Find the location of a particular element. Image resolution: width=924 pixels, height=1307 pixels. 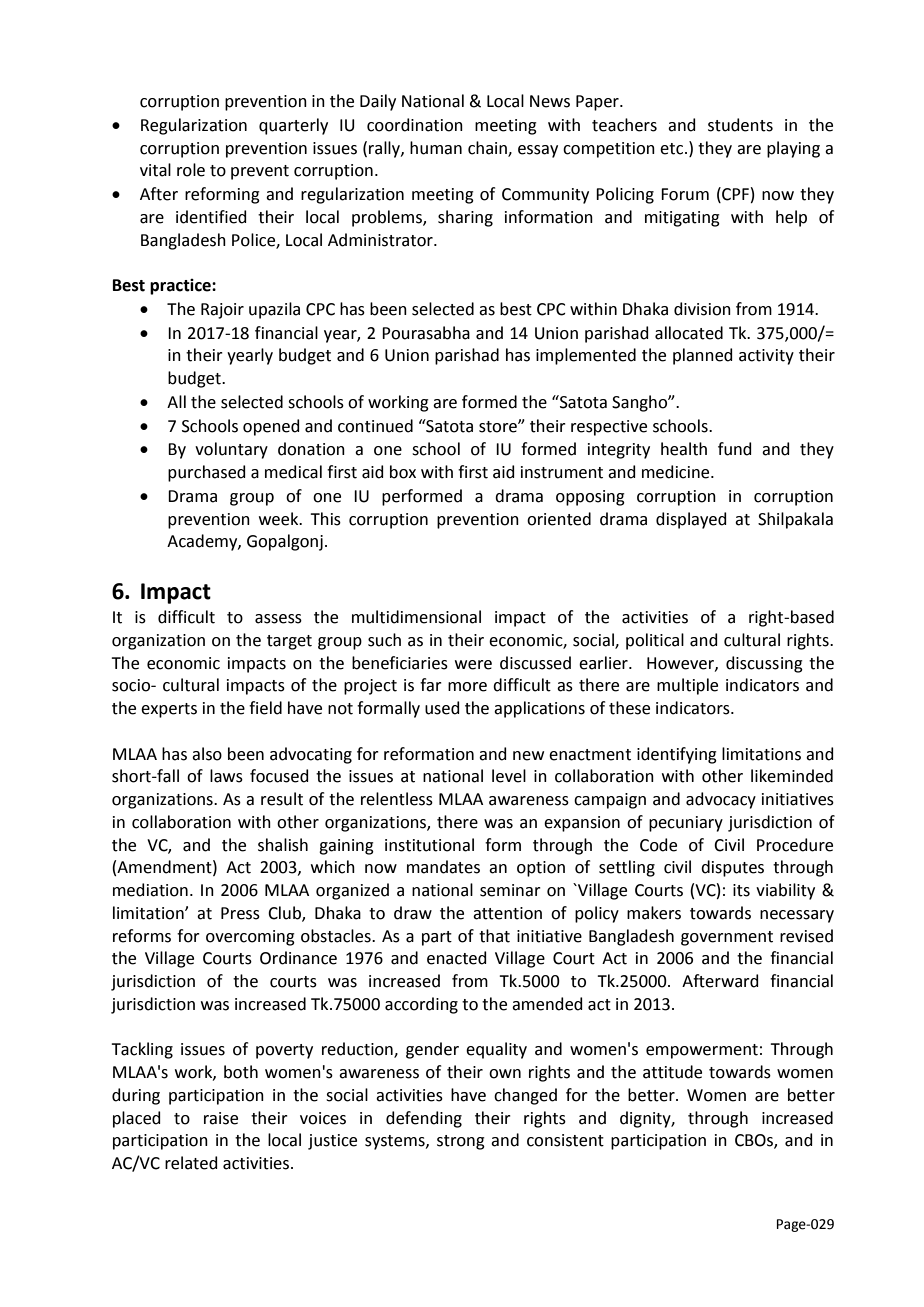

assess is located at coordinates (278, 619).
